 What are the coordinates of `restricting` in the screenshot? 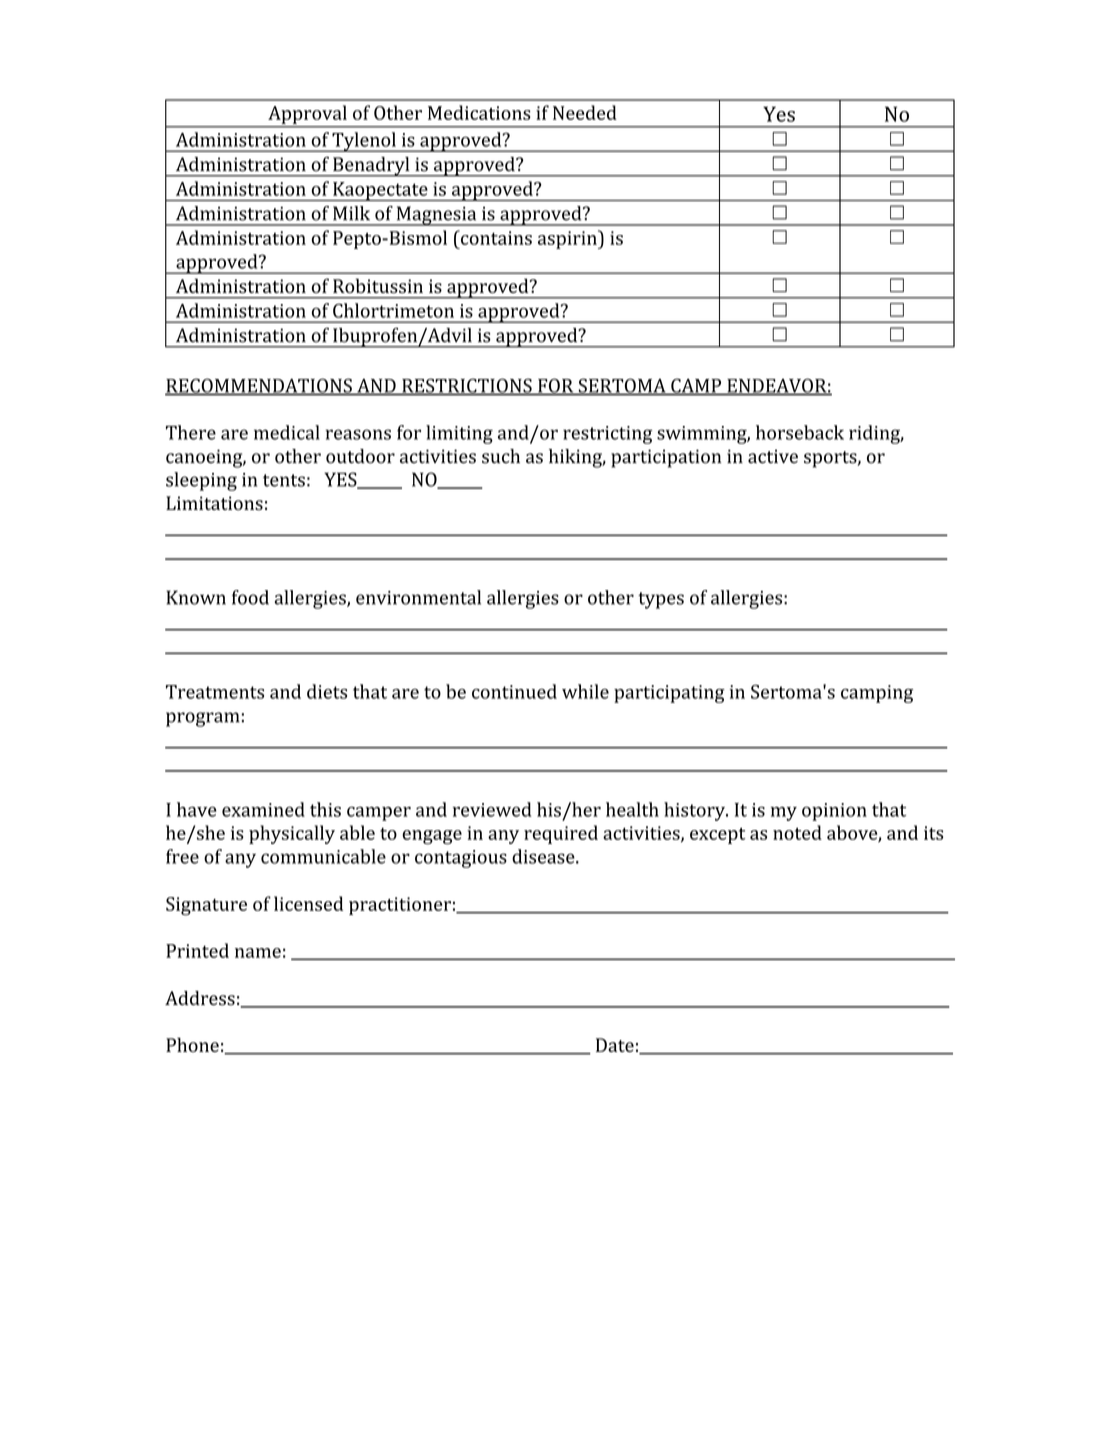 It's located at (607, 435).
